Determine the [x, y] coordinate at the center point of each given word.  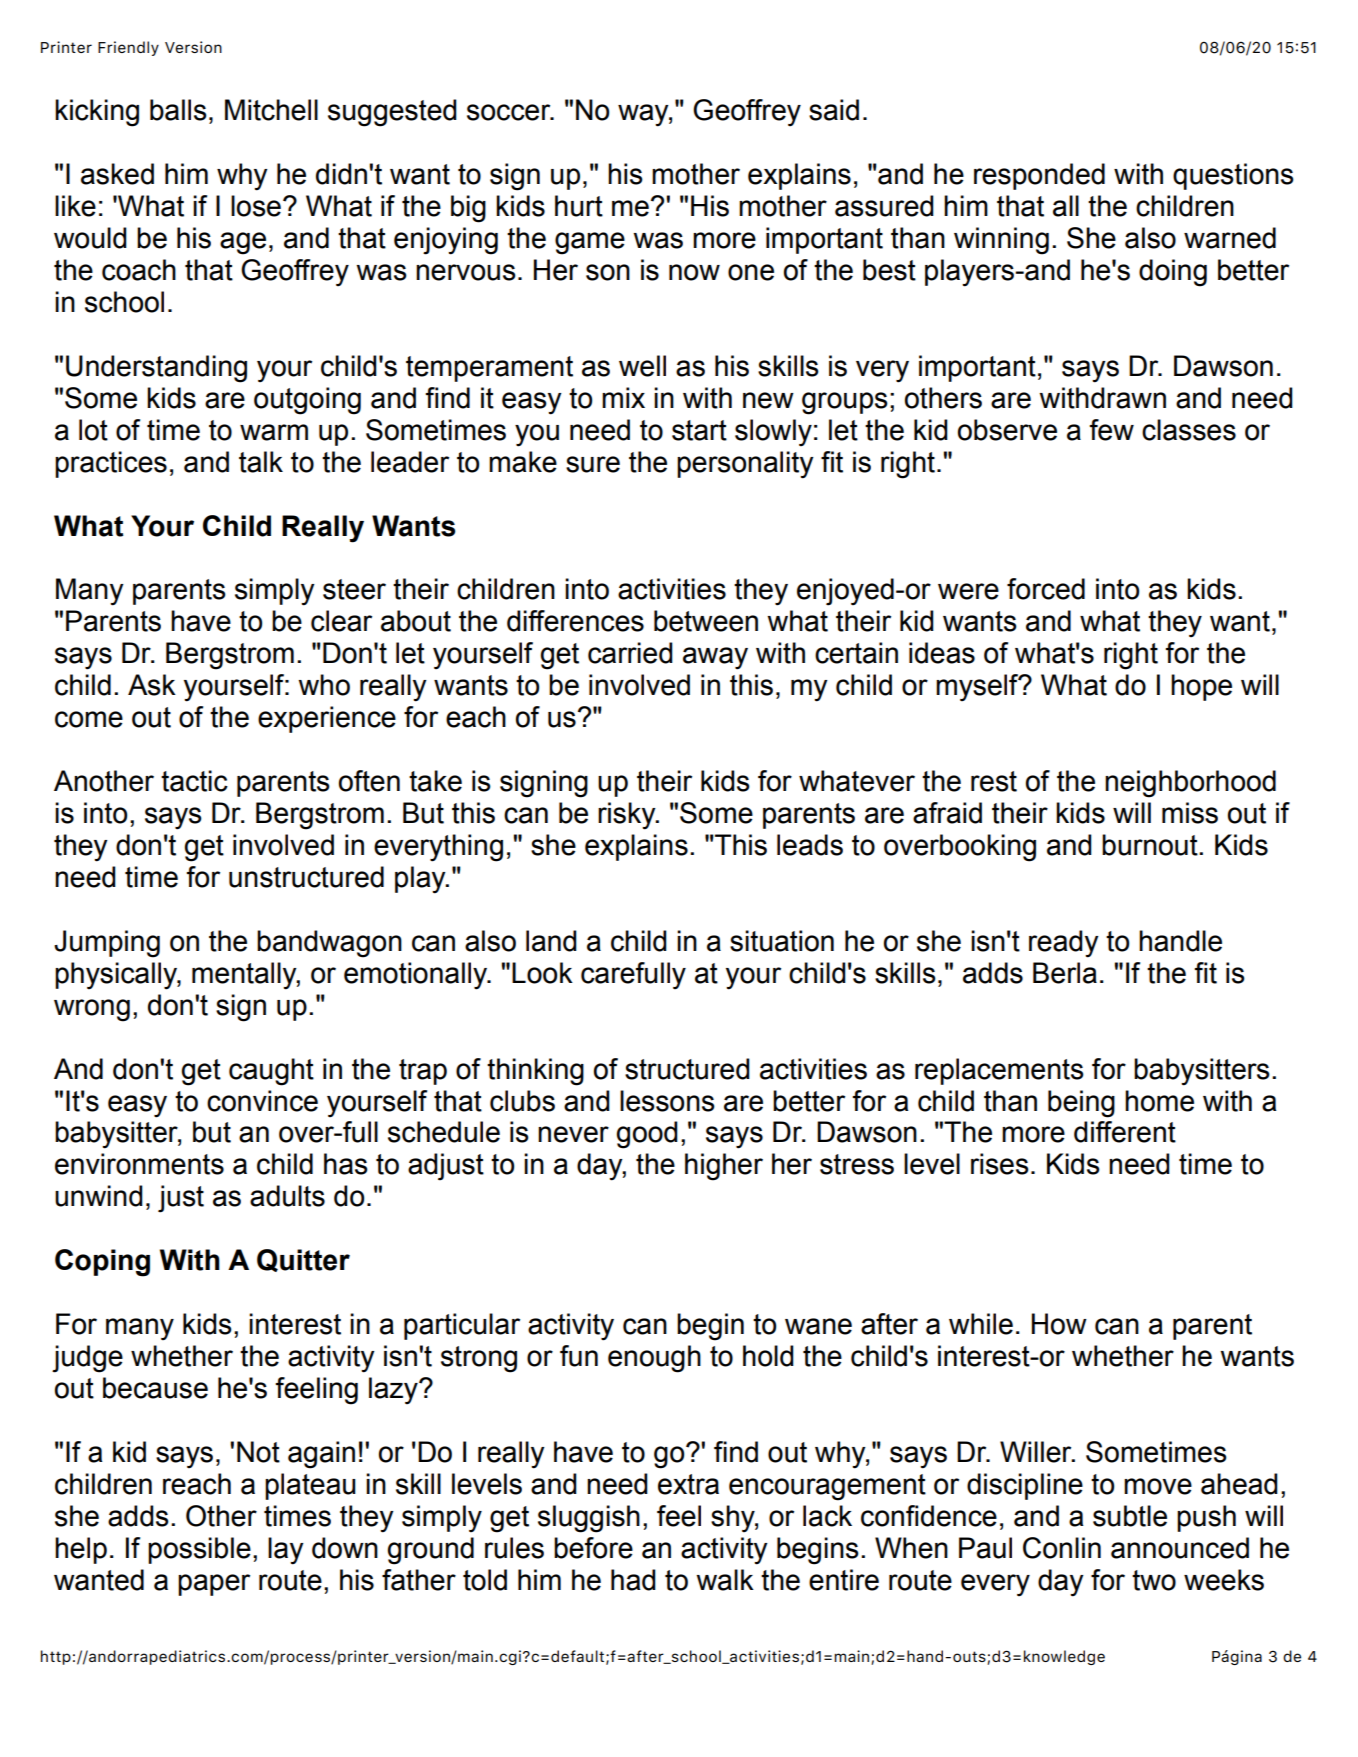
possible [199, 1550]
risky [628, 816]
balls [178, 110]
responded [1039, 176]
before [593, 1548]
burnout [1151, 845]
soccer [510, 112]
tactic [194, 781]
